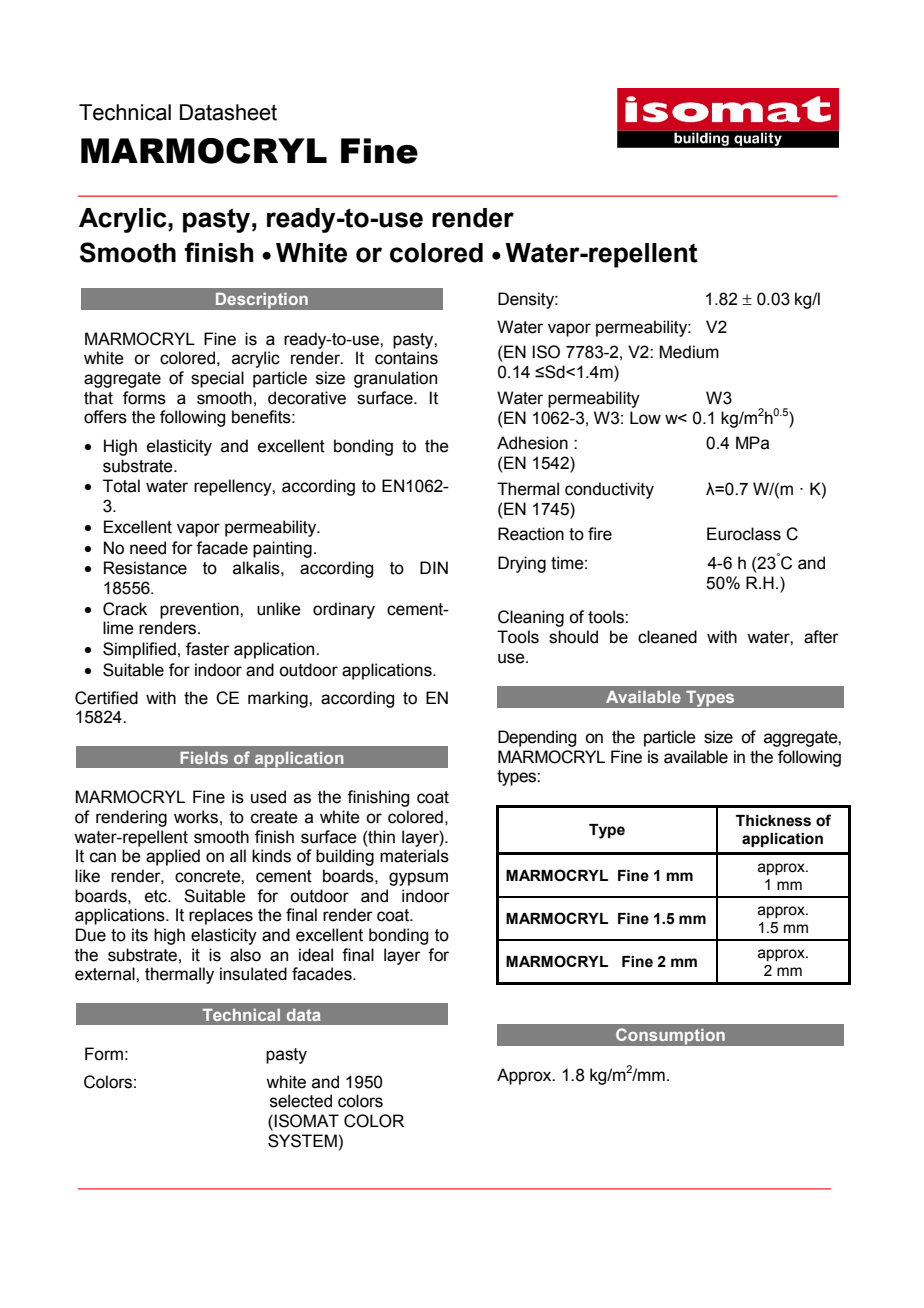 This document has width=924, height=1308. What do you see at coordinates (316, 955) in the document?
I see `ideal` at bounding box center [316, 955].
